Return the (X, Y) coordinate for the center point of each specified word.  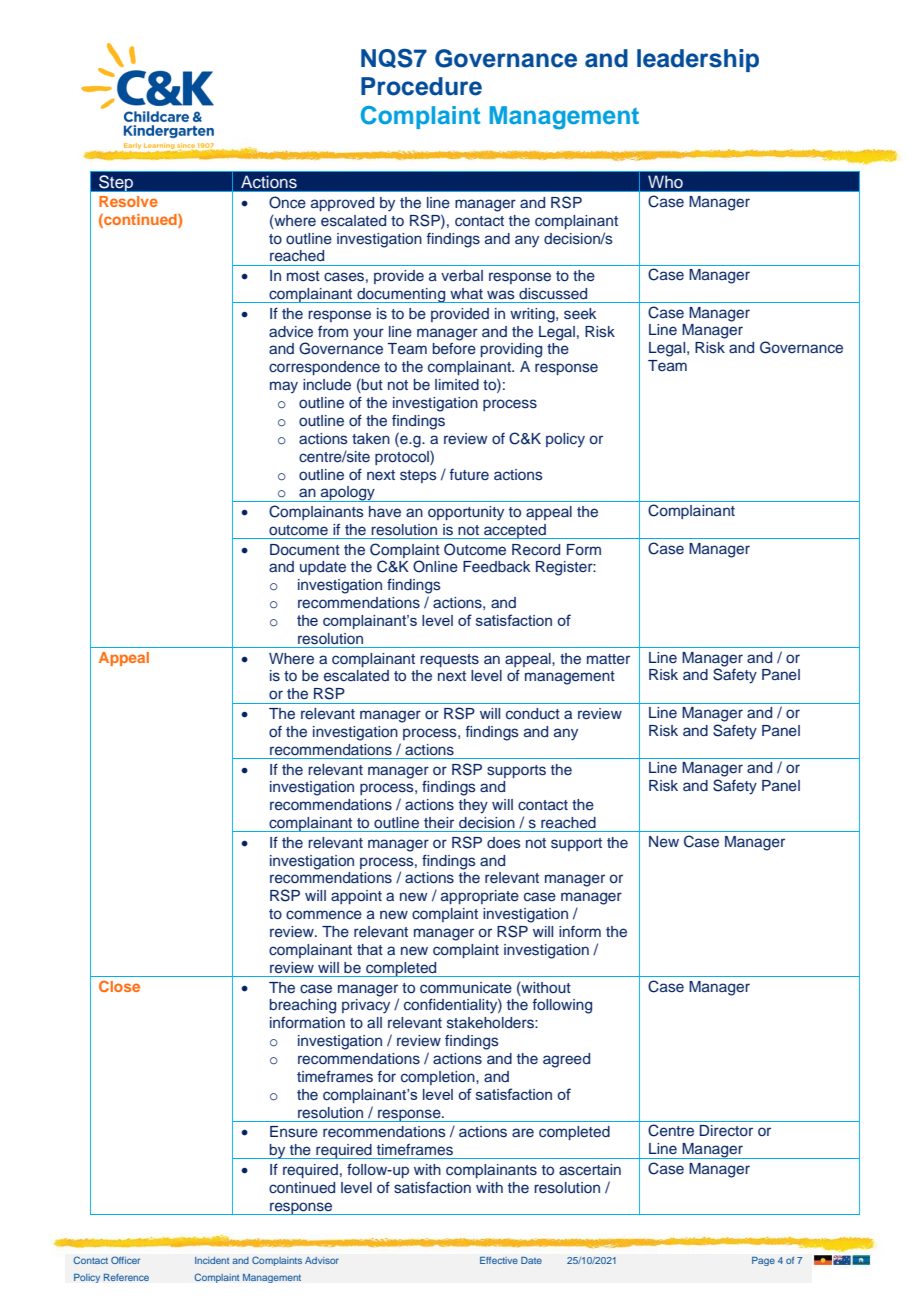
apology (348, 494)
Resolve (128, 201)
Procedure (421, 86)
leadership (698, 60)
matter (608, 659)
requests (449, 660)
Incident (212, 1260)
